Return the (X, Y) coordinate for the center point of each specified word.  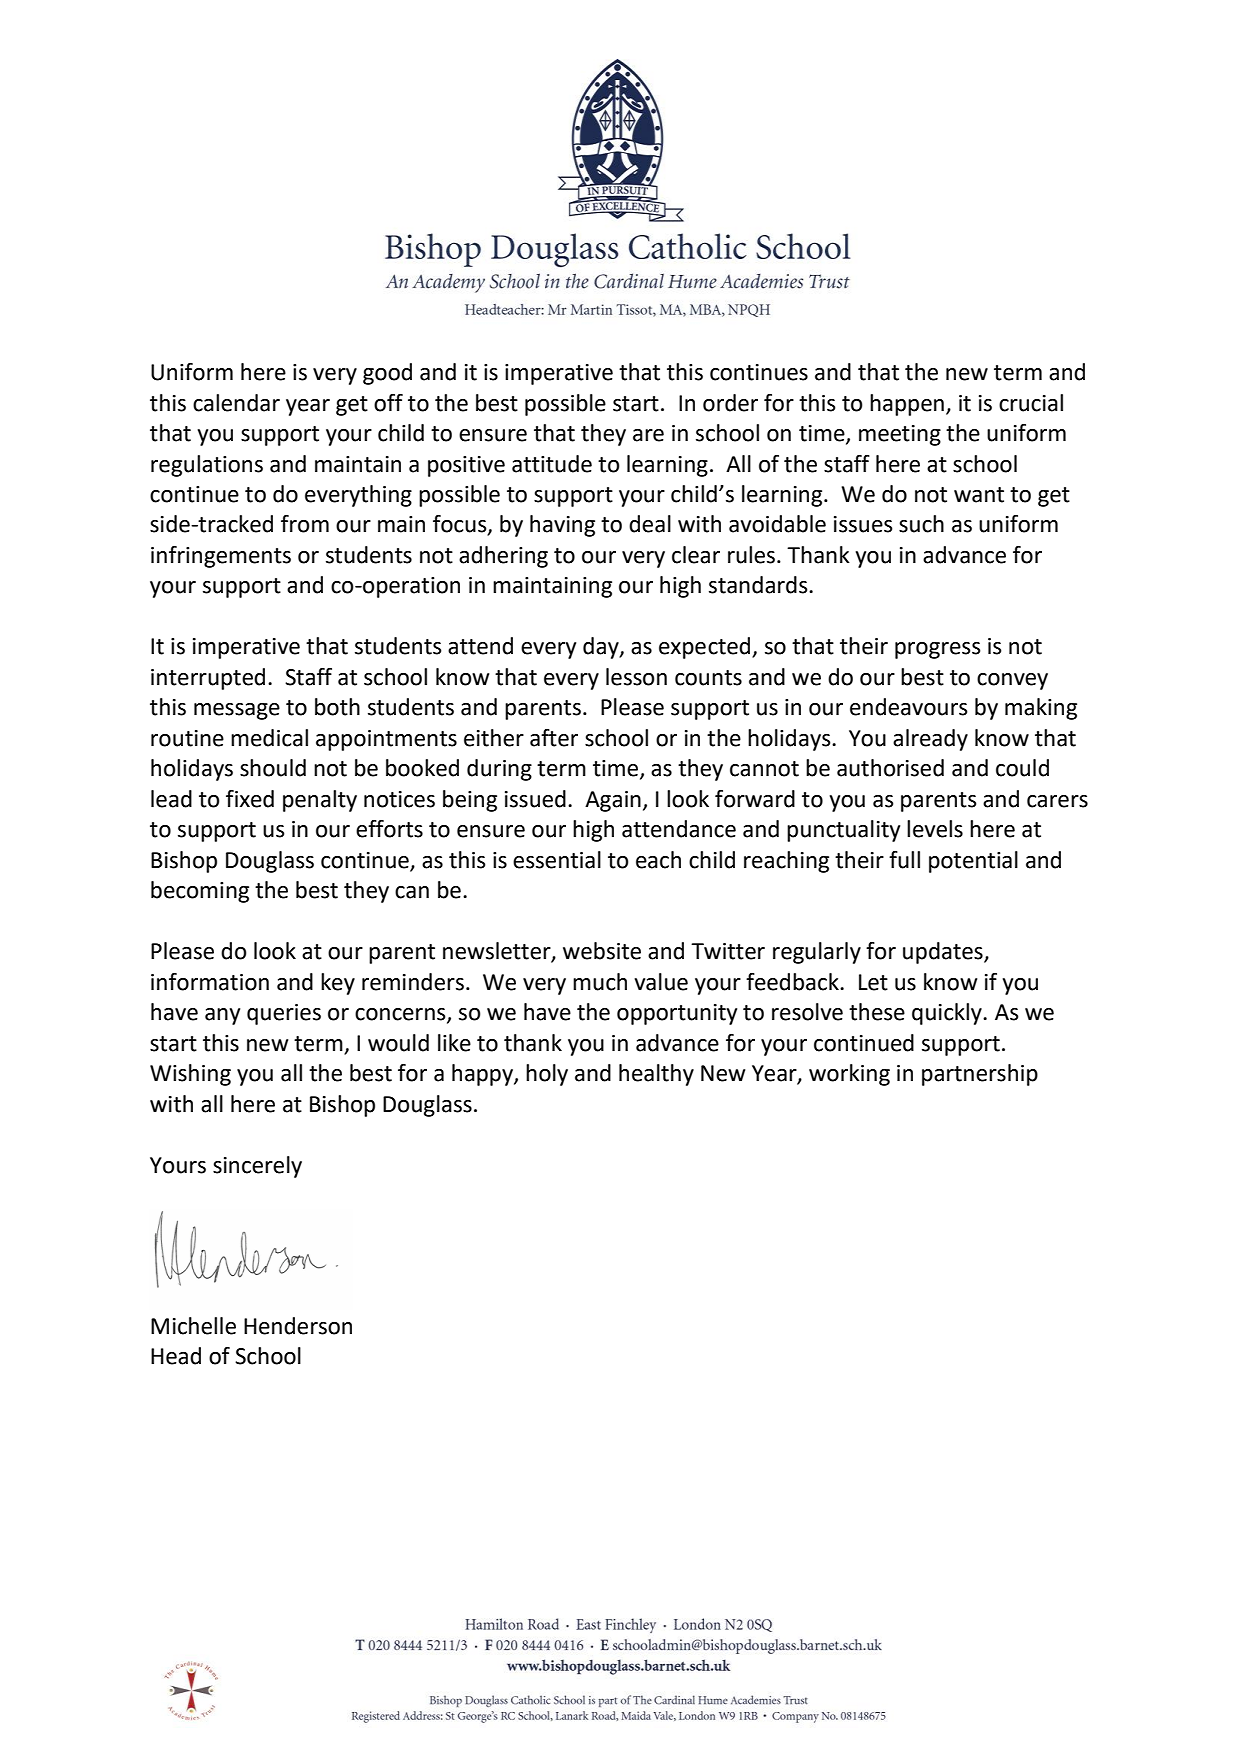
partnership (980, 1075)
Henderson (298, 1326)
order (730, 403)
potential (973, 862)
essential (557, 860)
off (388, 403)
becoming (200, 892)
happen (907, 405)
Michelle (193, 1326)
